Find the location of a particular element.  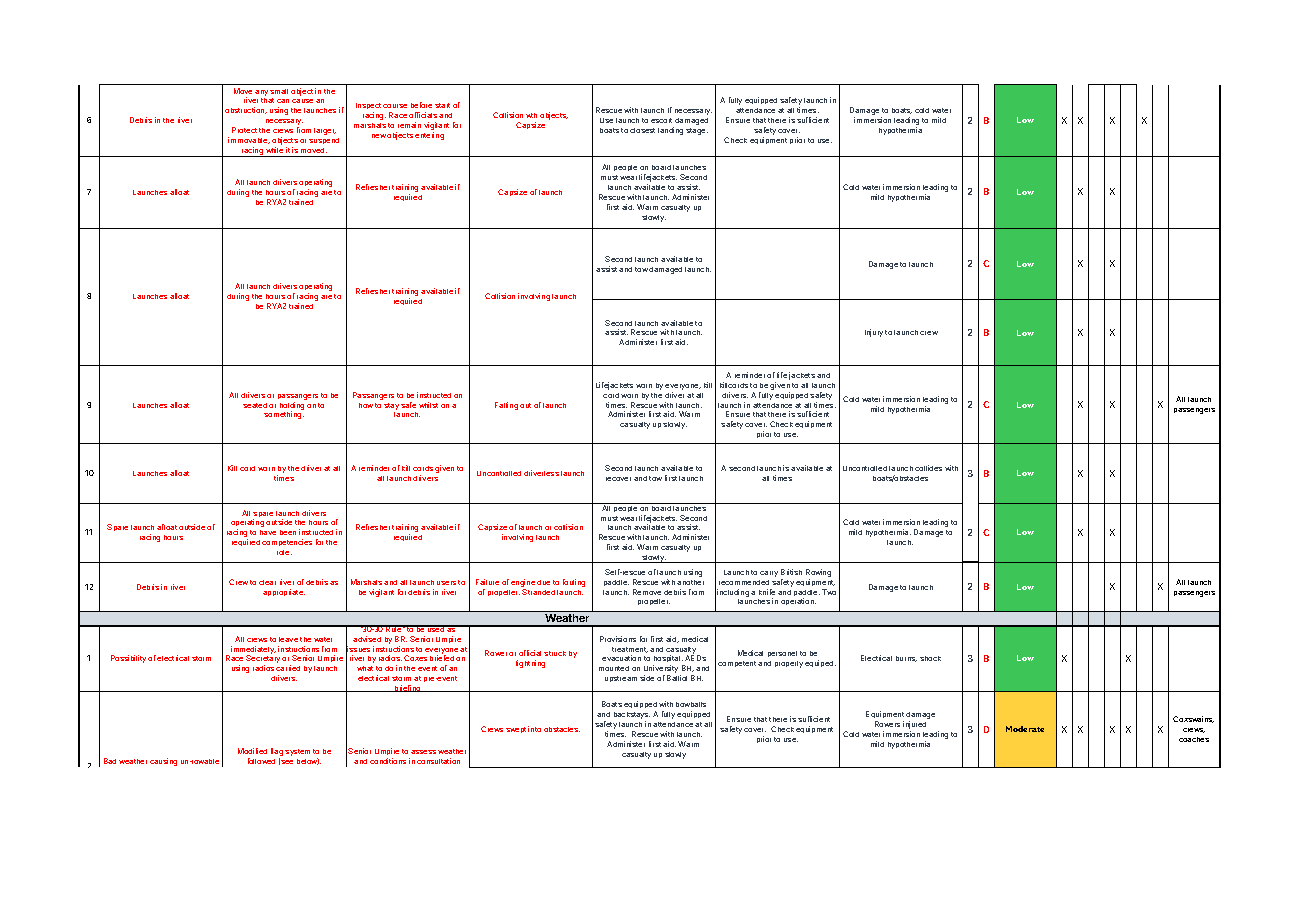

upstream is located at coordinates (621, 679).
